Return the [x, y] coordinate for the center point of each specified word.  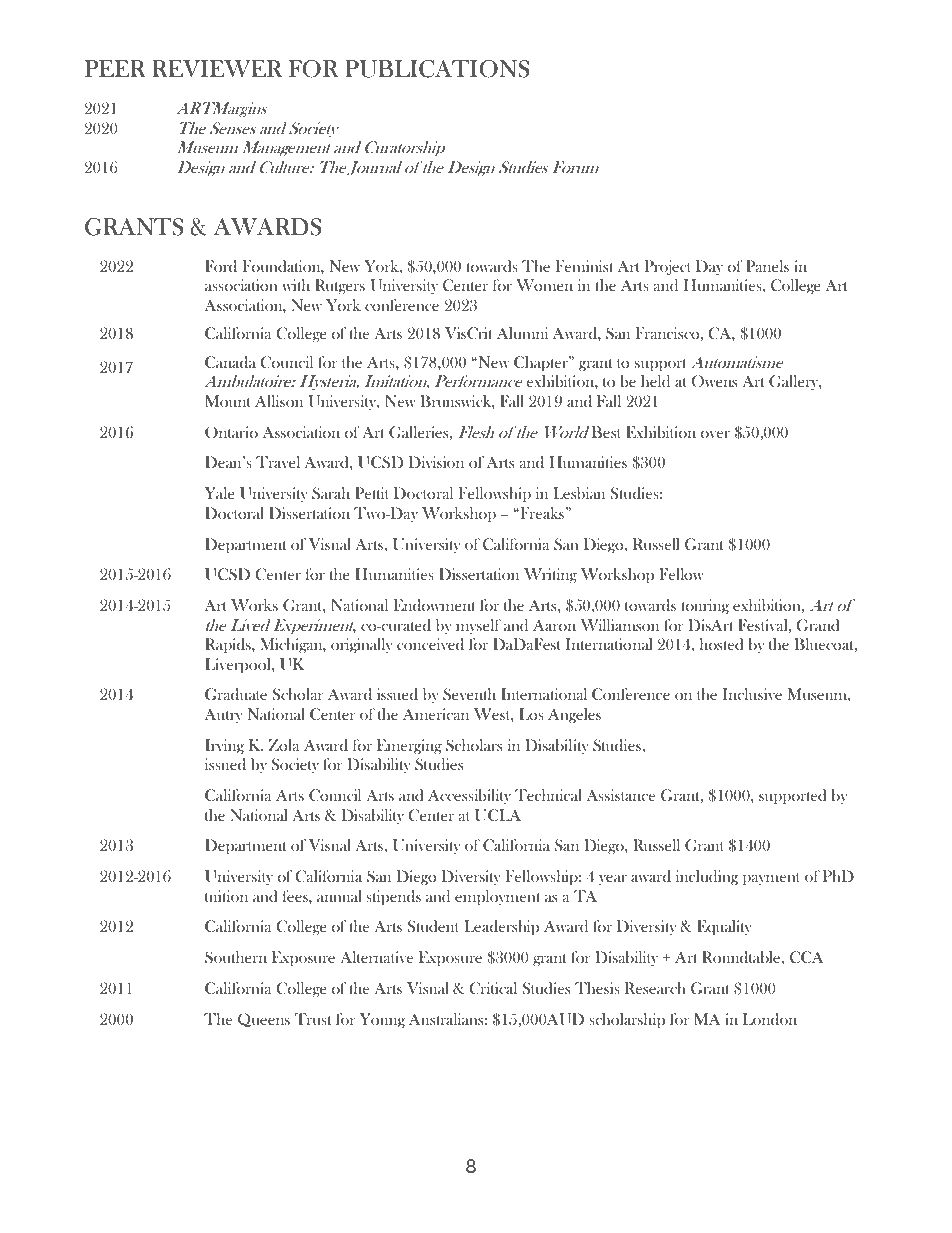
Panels [767, 266]
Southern [236, 957]
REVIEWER [217, 68]
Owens [714, 381]
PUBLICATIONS [437, 69]
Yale [220, 493]
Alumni [522, 333]
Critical [493, 988]
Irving [224, 746]
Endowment [435, 605]
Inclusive [752, 694]
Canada [230, 362]
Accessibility [469, 796]
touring [705, 606]
